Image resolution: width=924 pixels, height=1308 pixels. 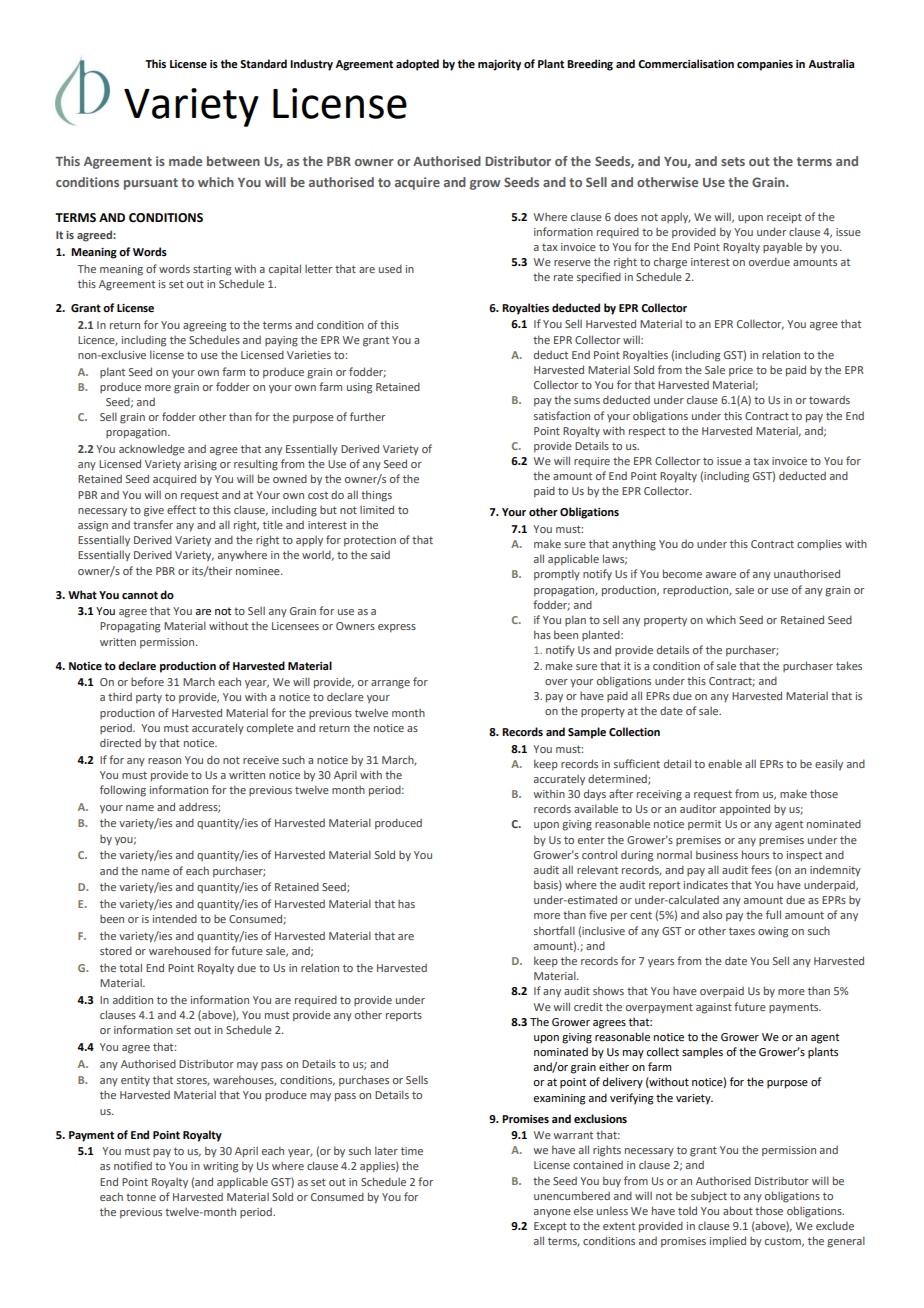 I want to click on enter, so click(x=591, y=840).
